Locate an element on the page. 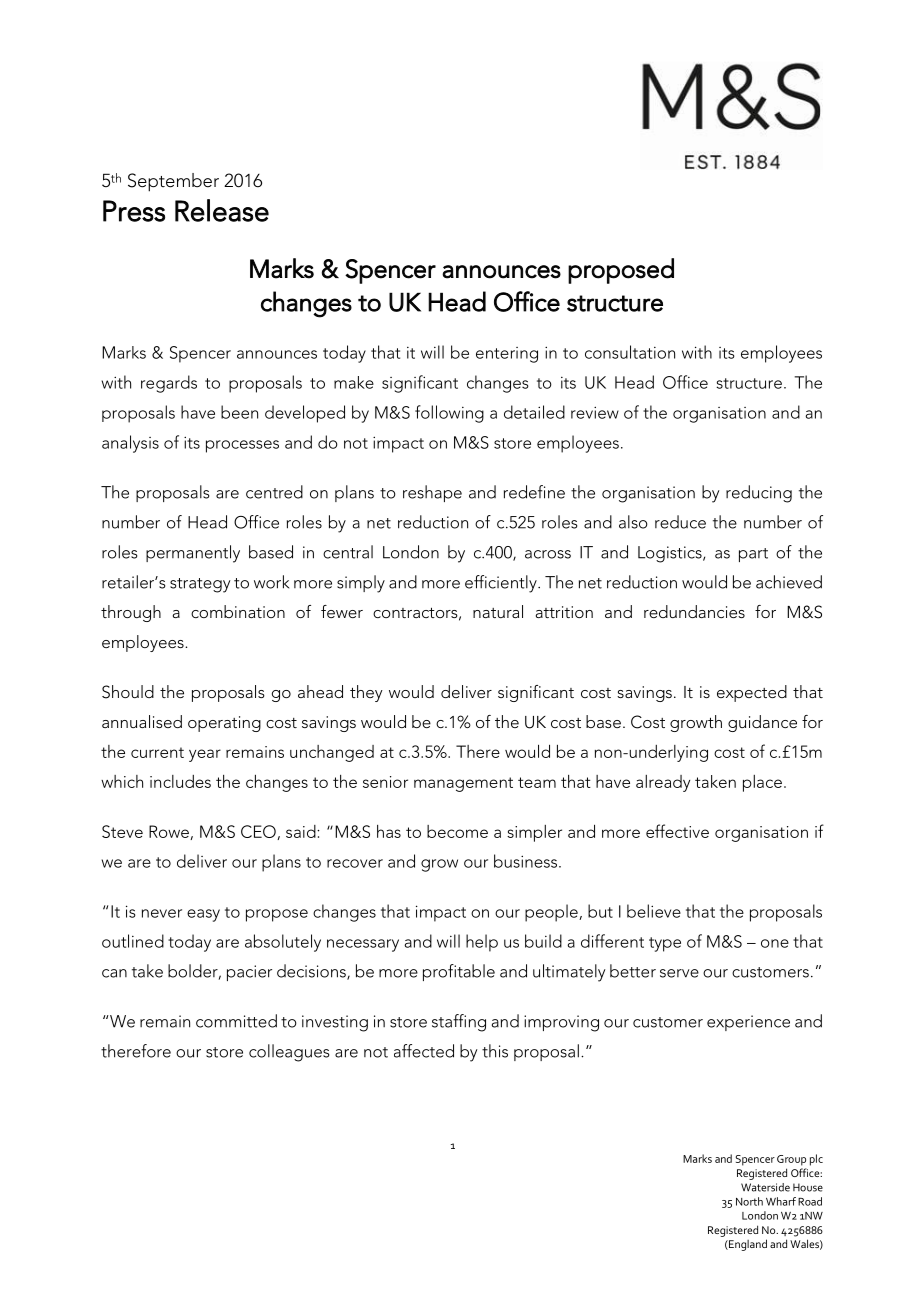 The image size is (924, 1307). consultation is located at coordinates (630, 352).
